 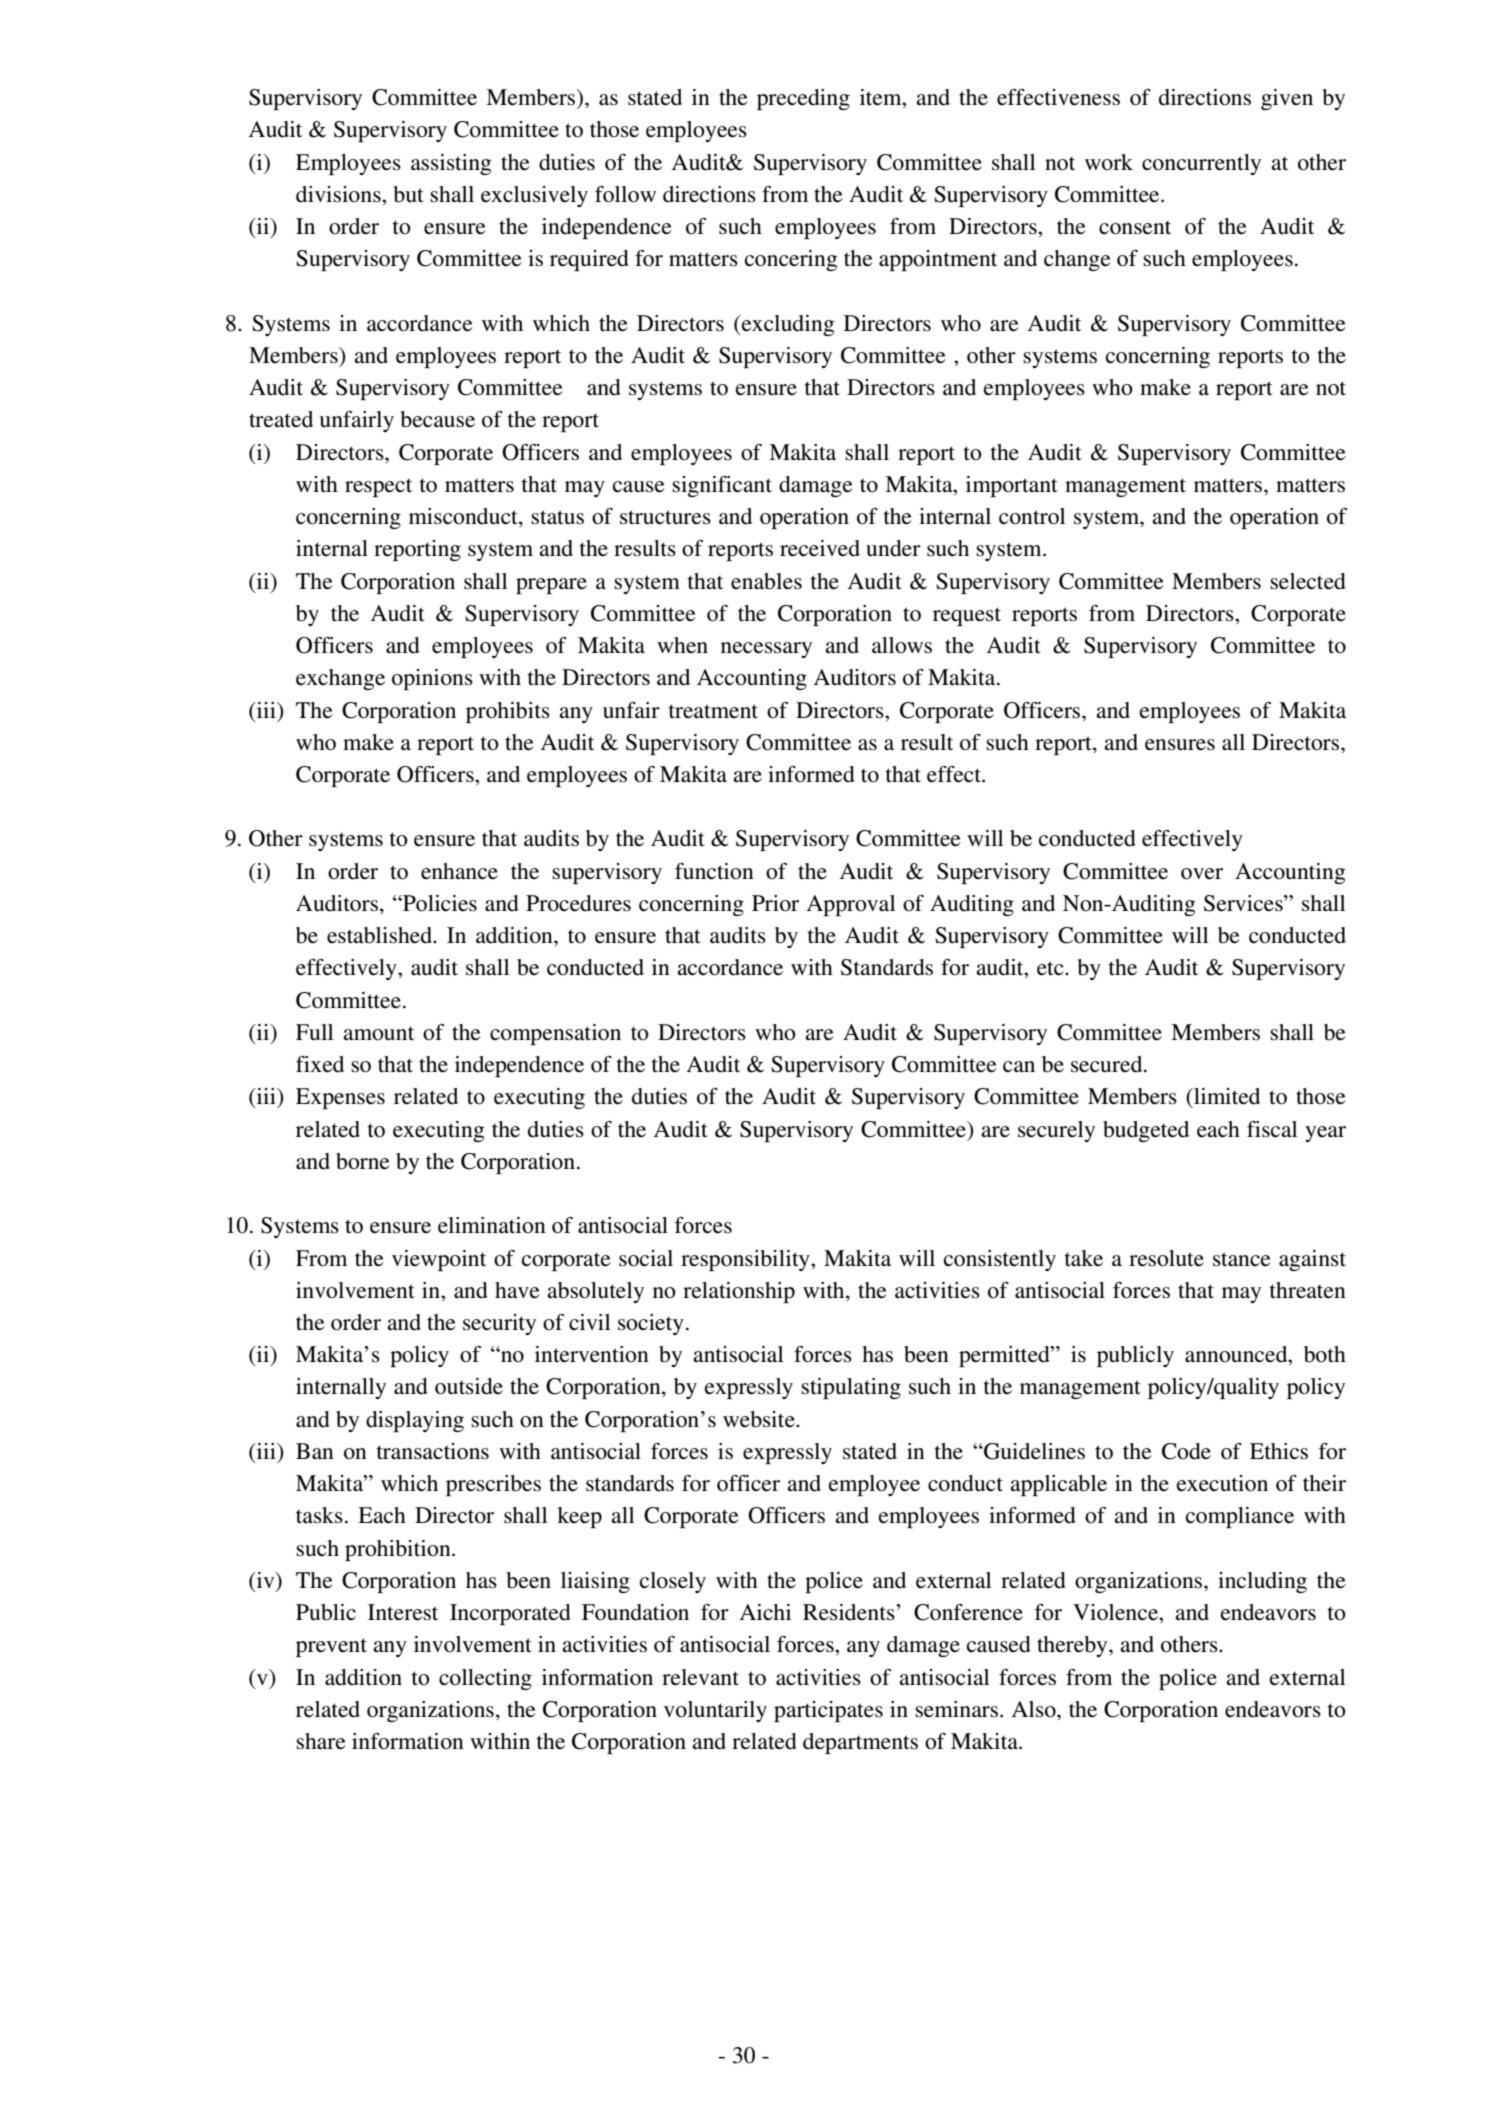 What do you see at coordinates (820, 548) in the page?
I see `received` at bounding box center [820, 548].
